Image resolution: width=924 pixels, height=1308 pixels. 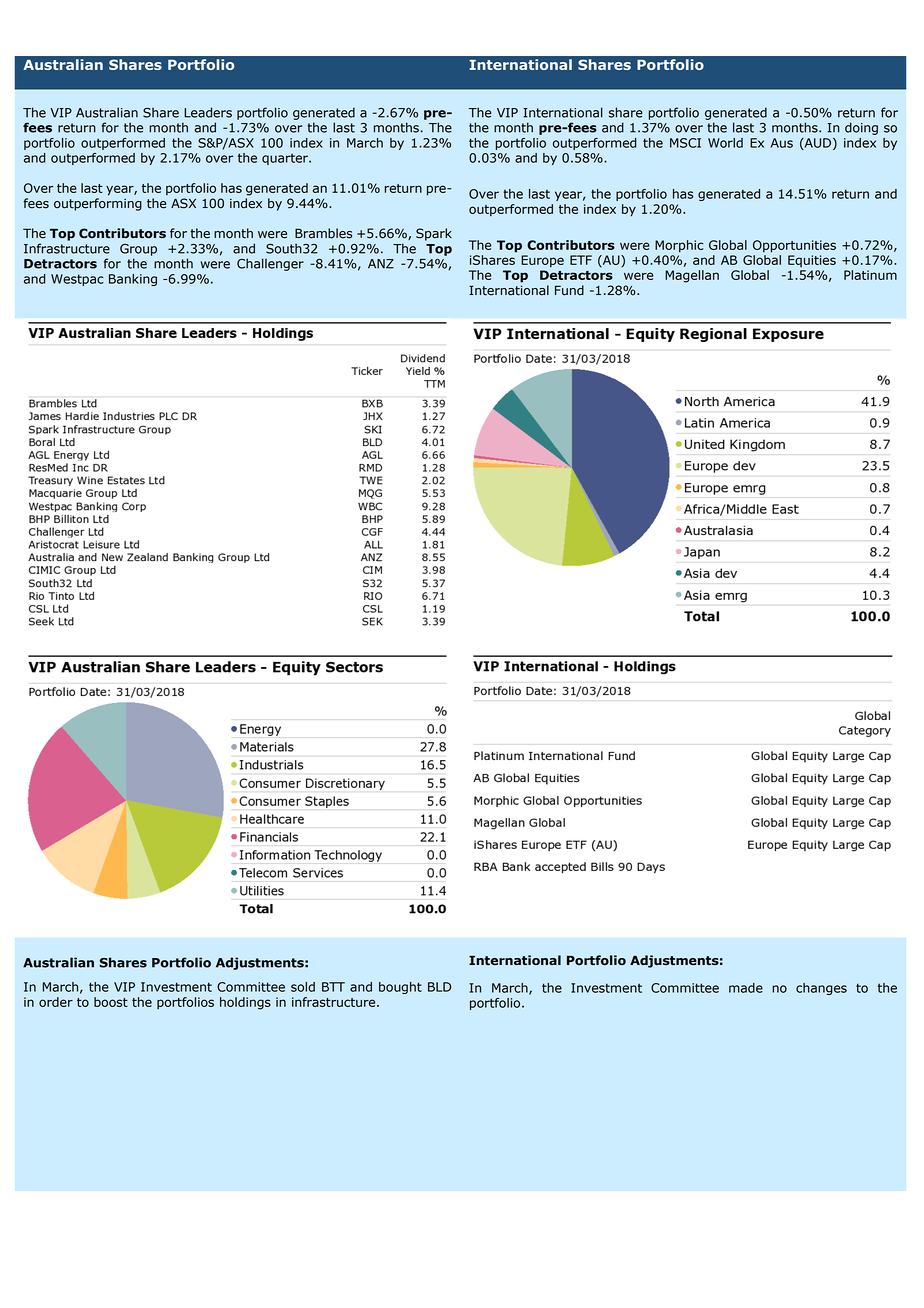 What do you see at coordinates (133, 280) in the document?
I see `Banking` at bounding box center [133, 280].
